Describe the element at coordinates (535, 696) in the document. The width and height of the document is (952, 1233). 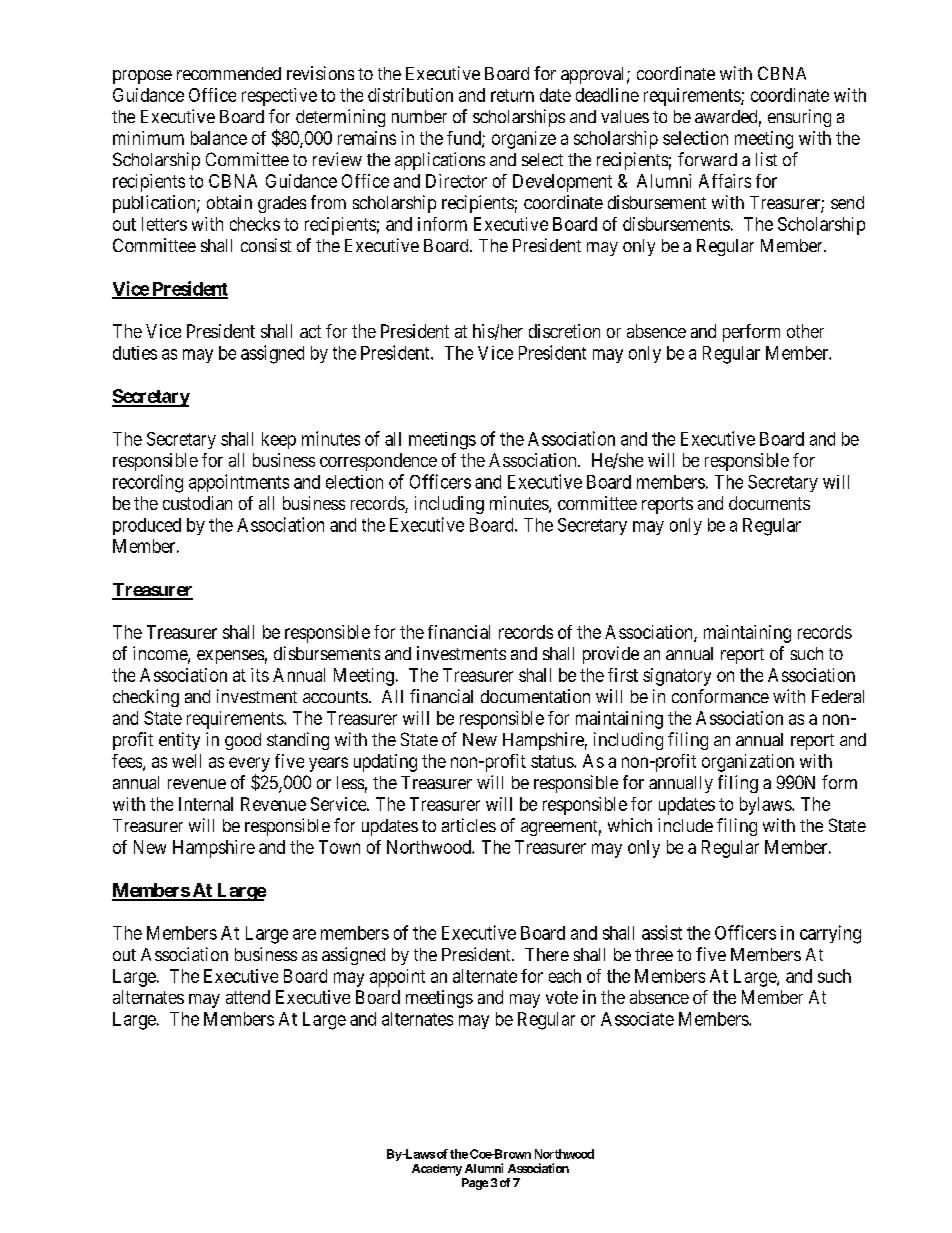
I see `documentation` at that location.
